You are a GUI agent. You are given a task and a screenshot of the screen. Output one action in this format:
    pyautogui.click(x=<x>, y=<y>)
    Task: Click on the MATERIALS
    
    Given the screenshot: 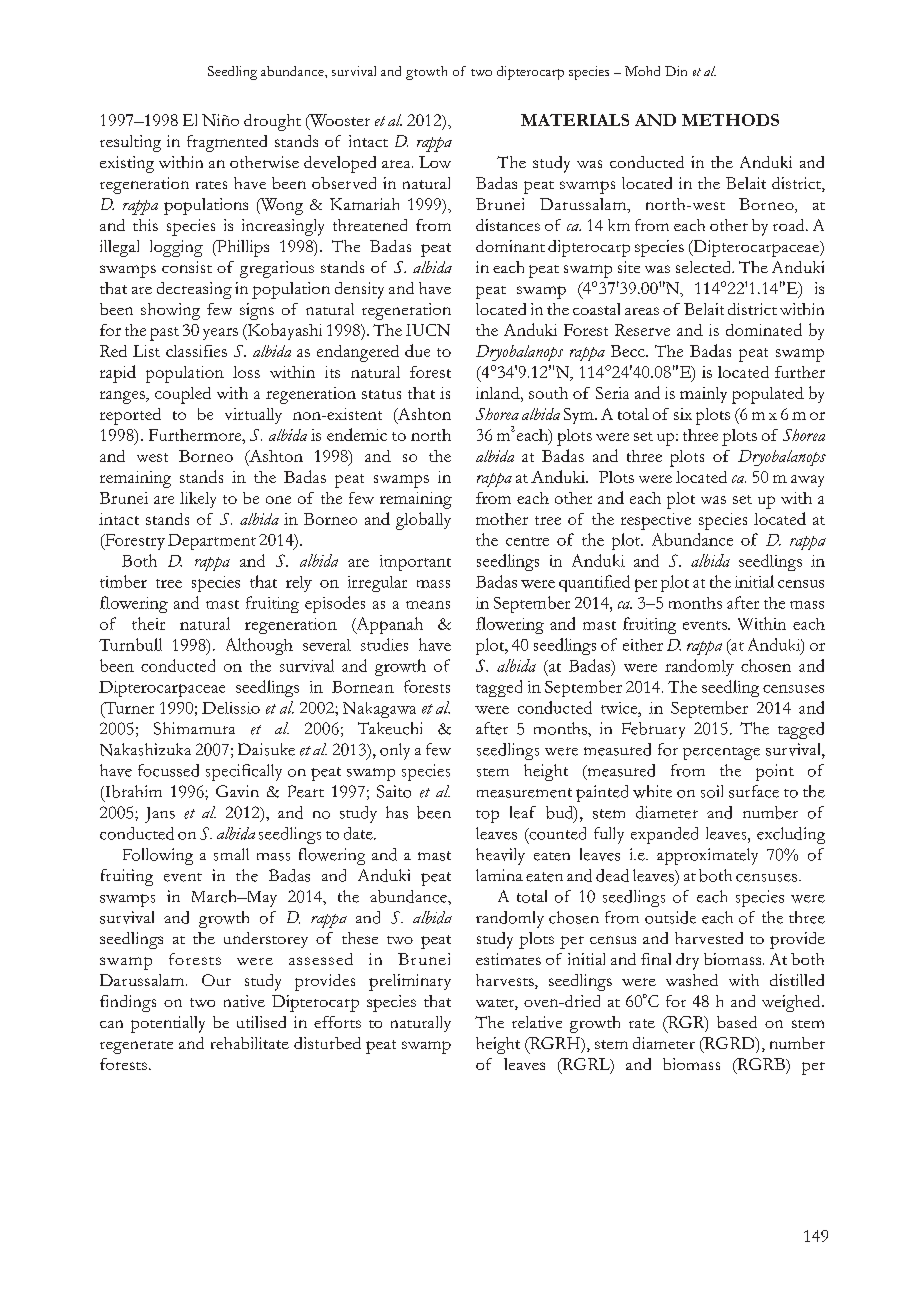 What is the action you would take?
    pyautogui.click(x=575, y=120)
